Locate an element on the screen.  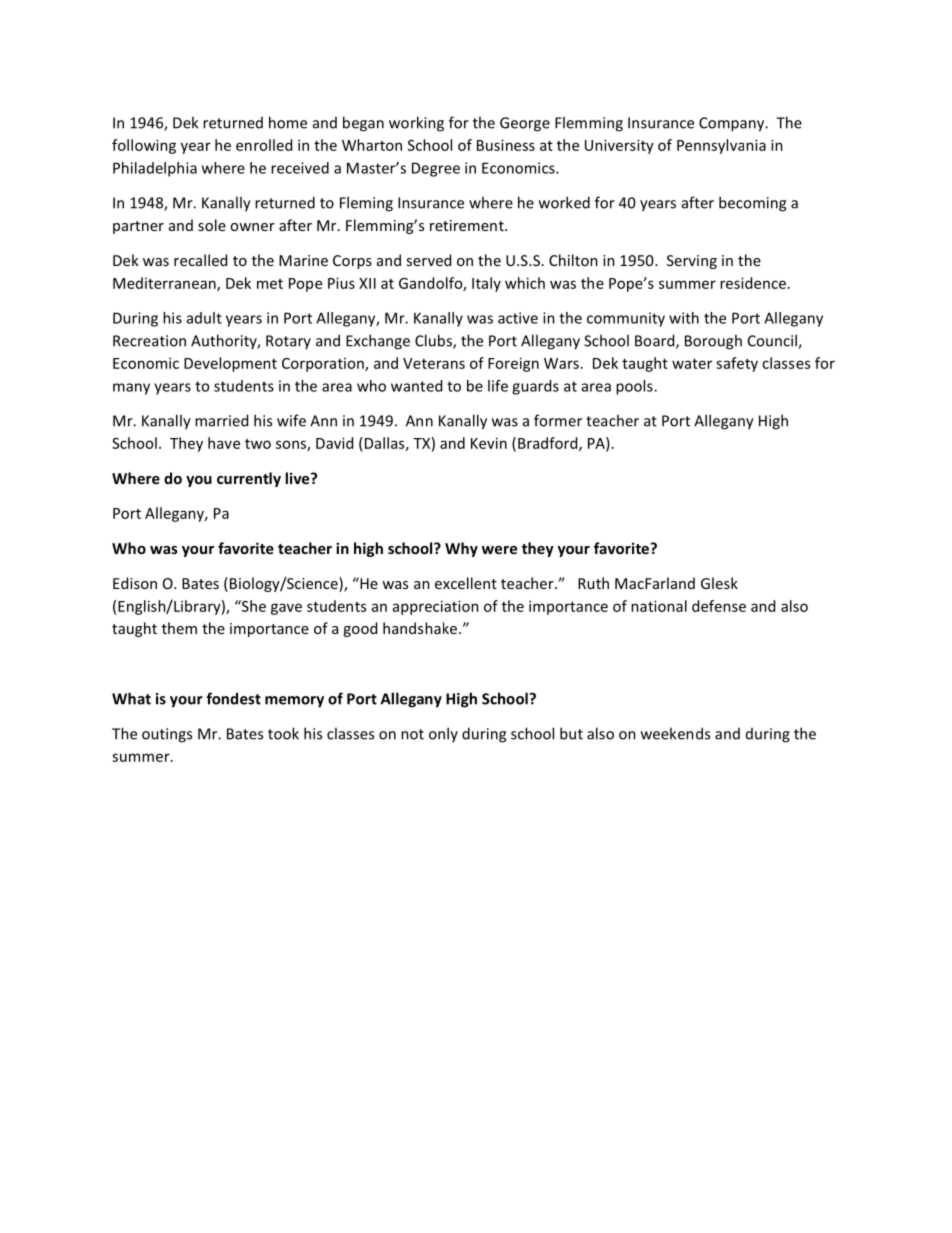
working is located at coordinates (416, 124).
